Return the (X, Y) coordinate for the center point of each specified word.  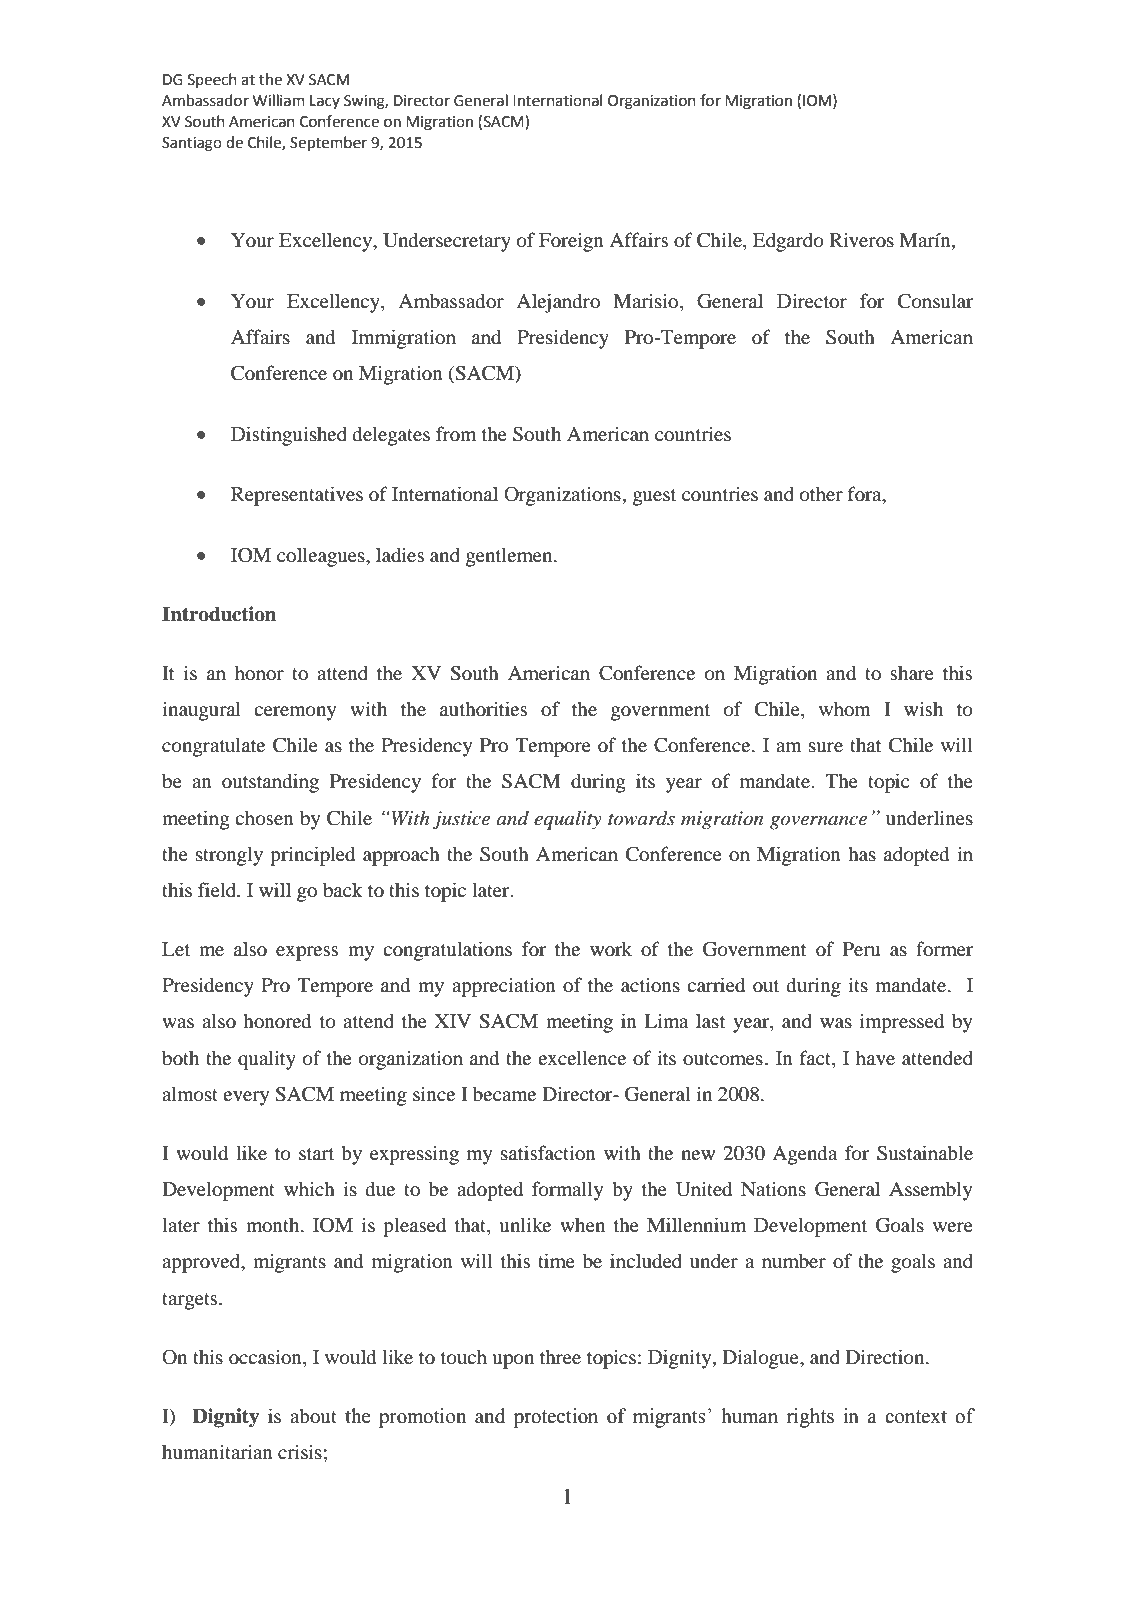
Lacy (325, 102)
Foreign (571, 242)
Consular (935, 301)
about (313, 1416)
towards (641, 818)
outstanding (270, 783)
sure (826, 747)
